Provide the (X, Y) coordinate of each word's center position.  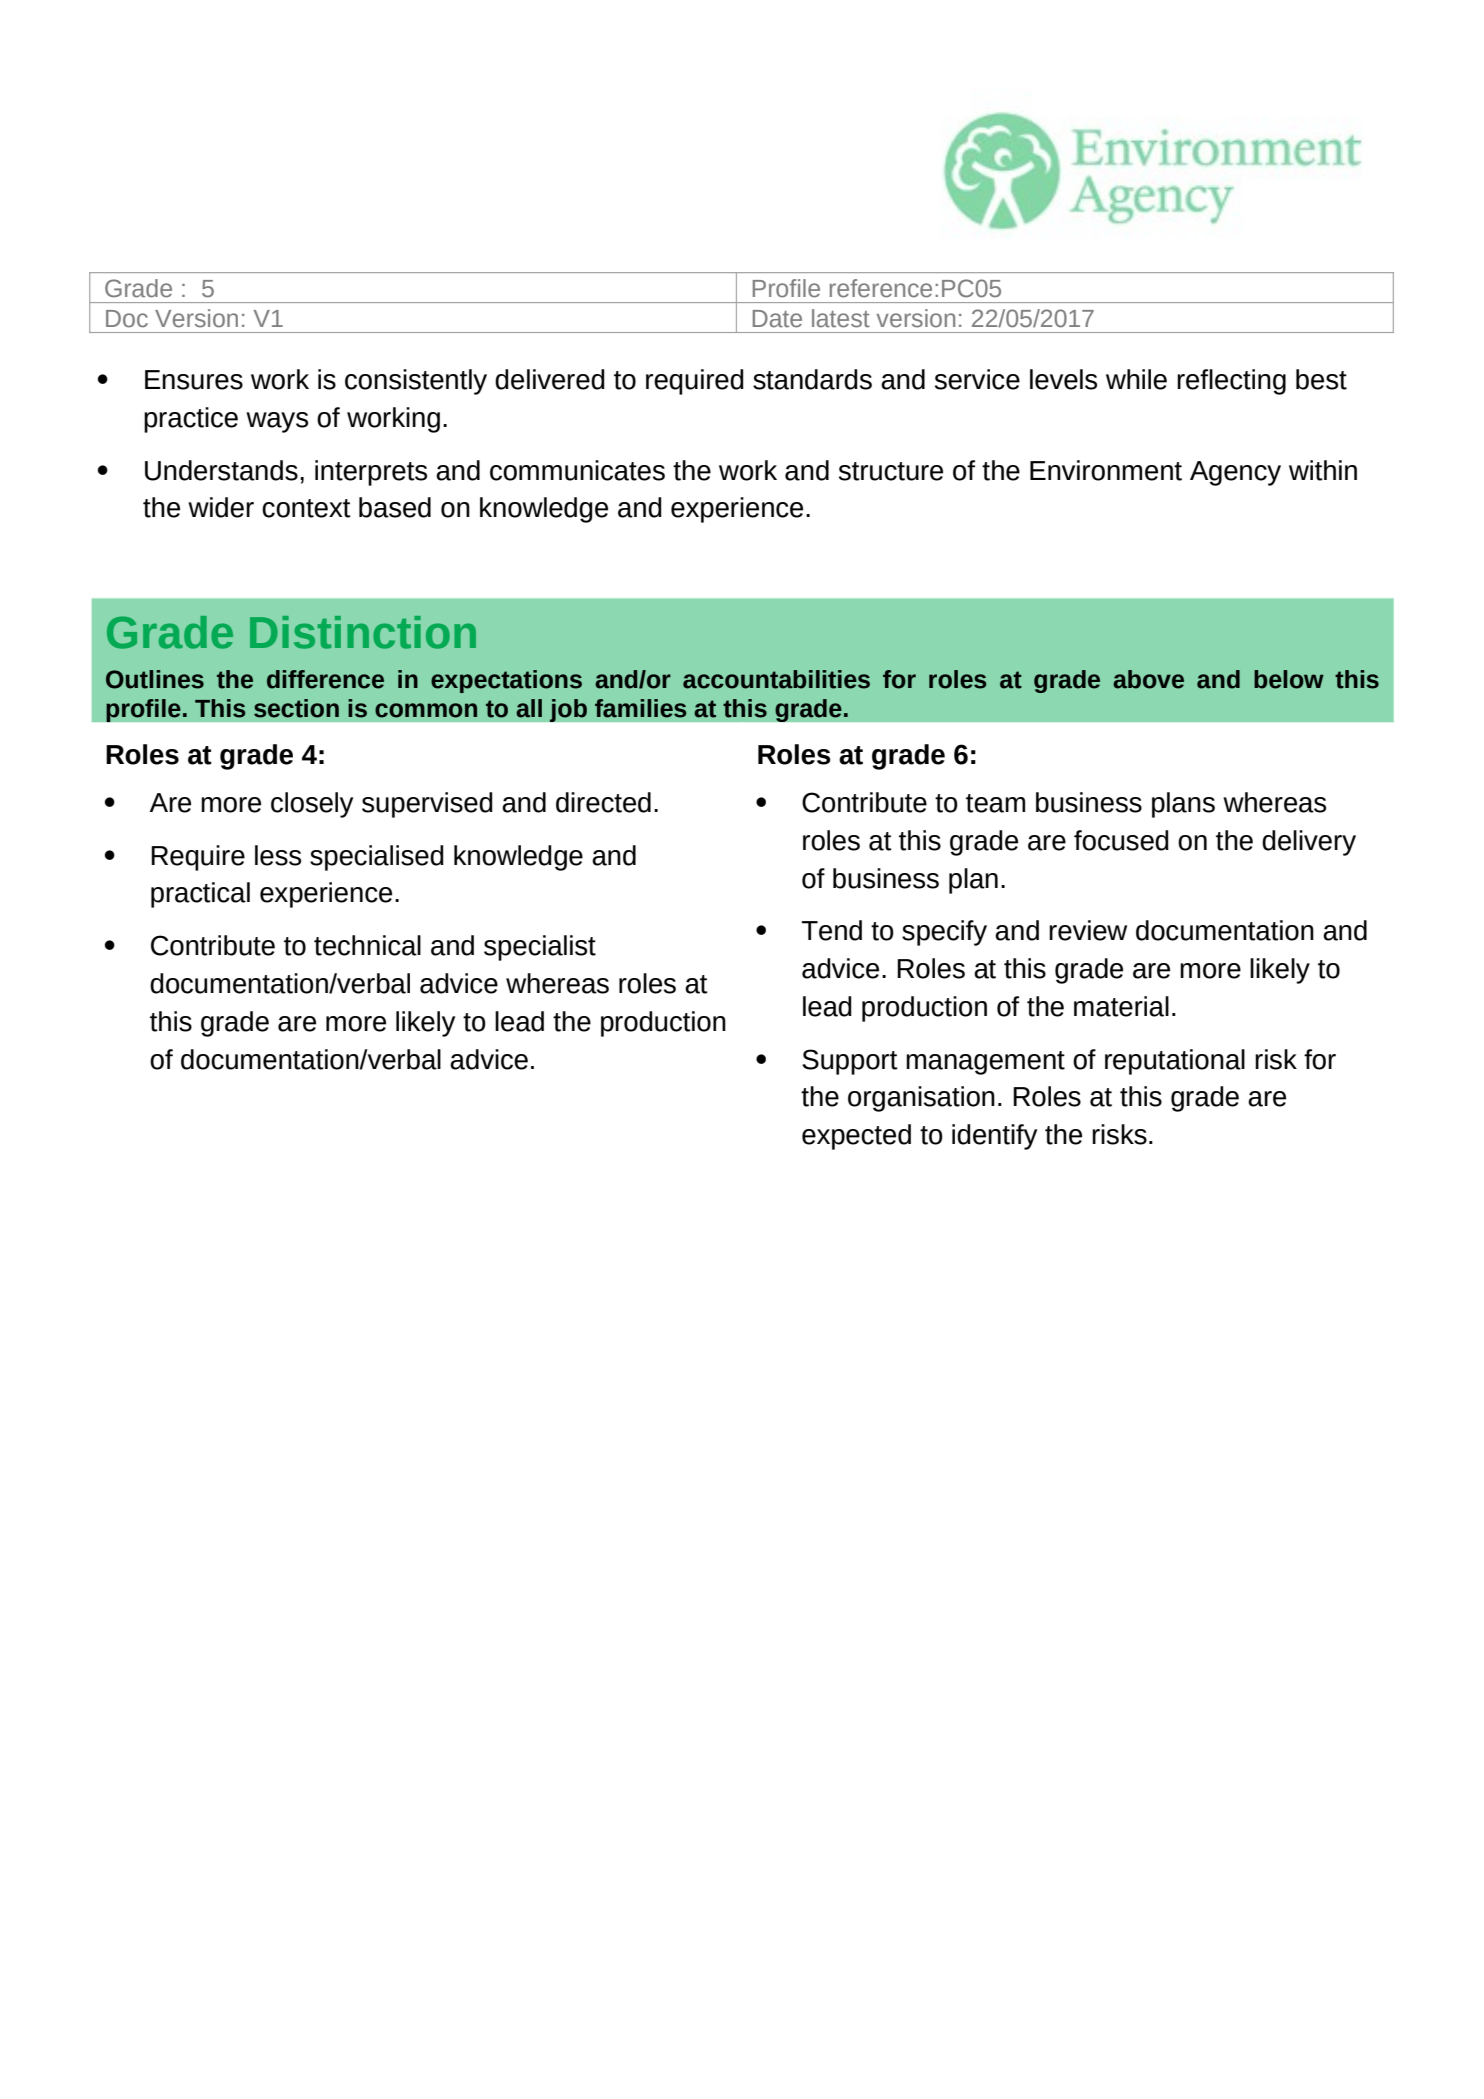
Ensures (194, 380)
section (296, 708)
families (640, 708)
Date (777, 319)
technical (367, 945)
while (1136, 379)
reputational (1175, 1062)
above (1148, 679)
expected (856, 1137)
